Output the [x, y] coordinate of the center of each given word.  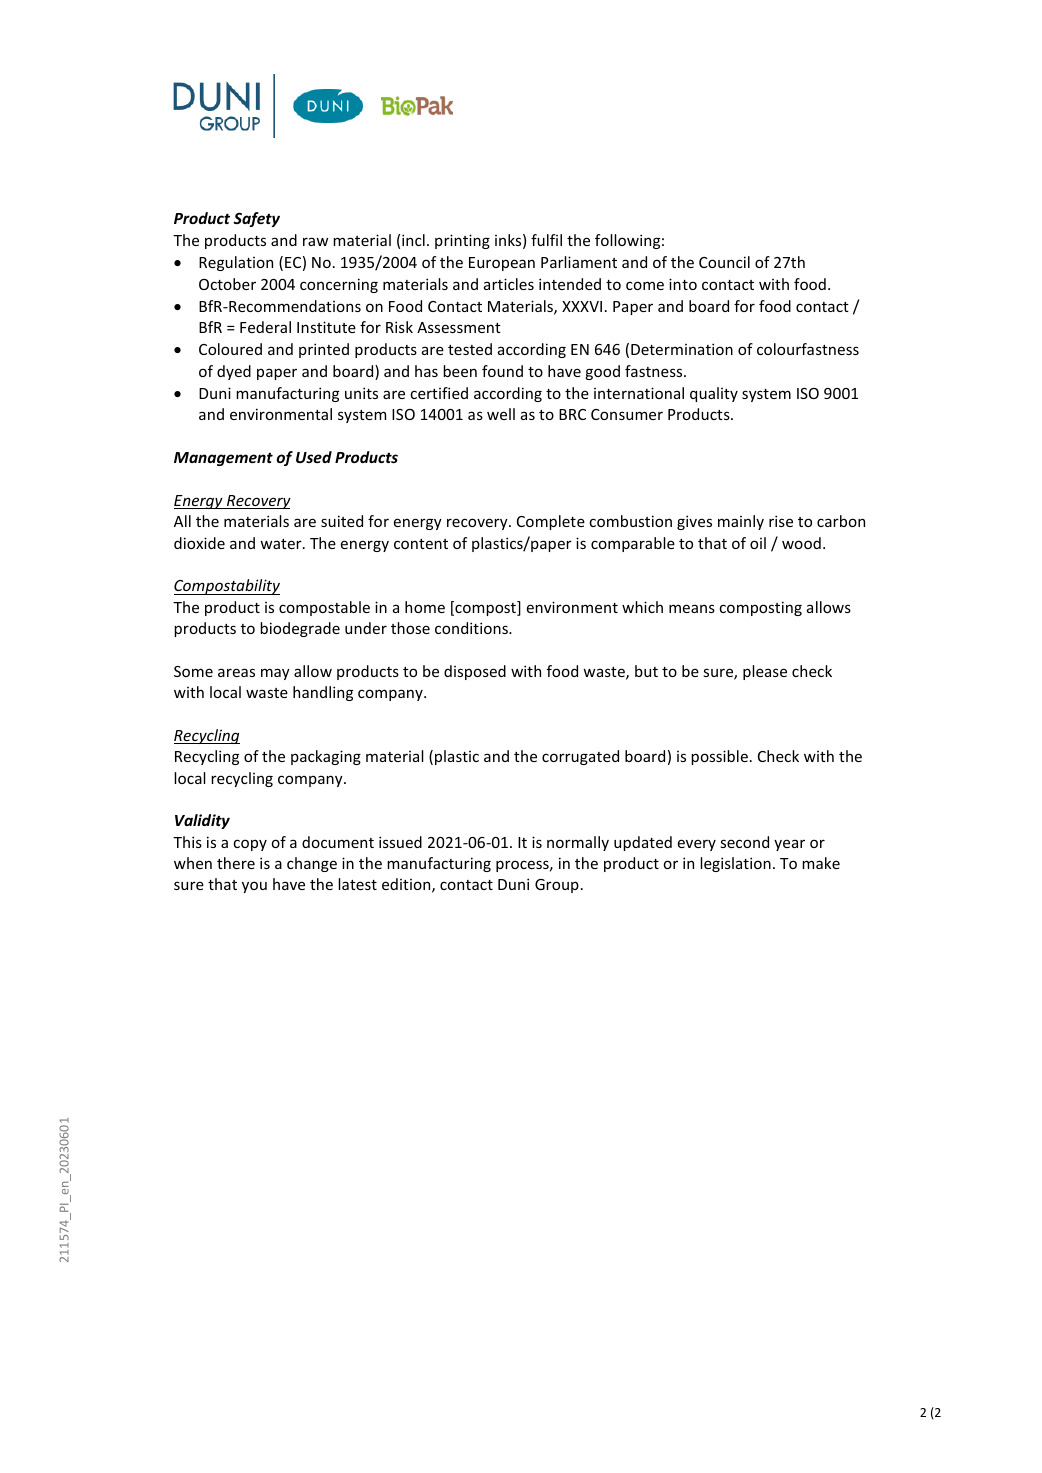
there [236, 863]
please [765, 672]
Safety [256, 219]
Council [724, 262]
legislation [735, 864]
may [275, 674]
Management [223, 459]
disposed [475, 672]
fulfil [546, 240]
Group [557, 886]
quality [714, 394]
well [501, 414]
